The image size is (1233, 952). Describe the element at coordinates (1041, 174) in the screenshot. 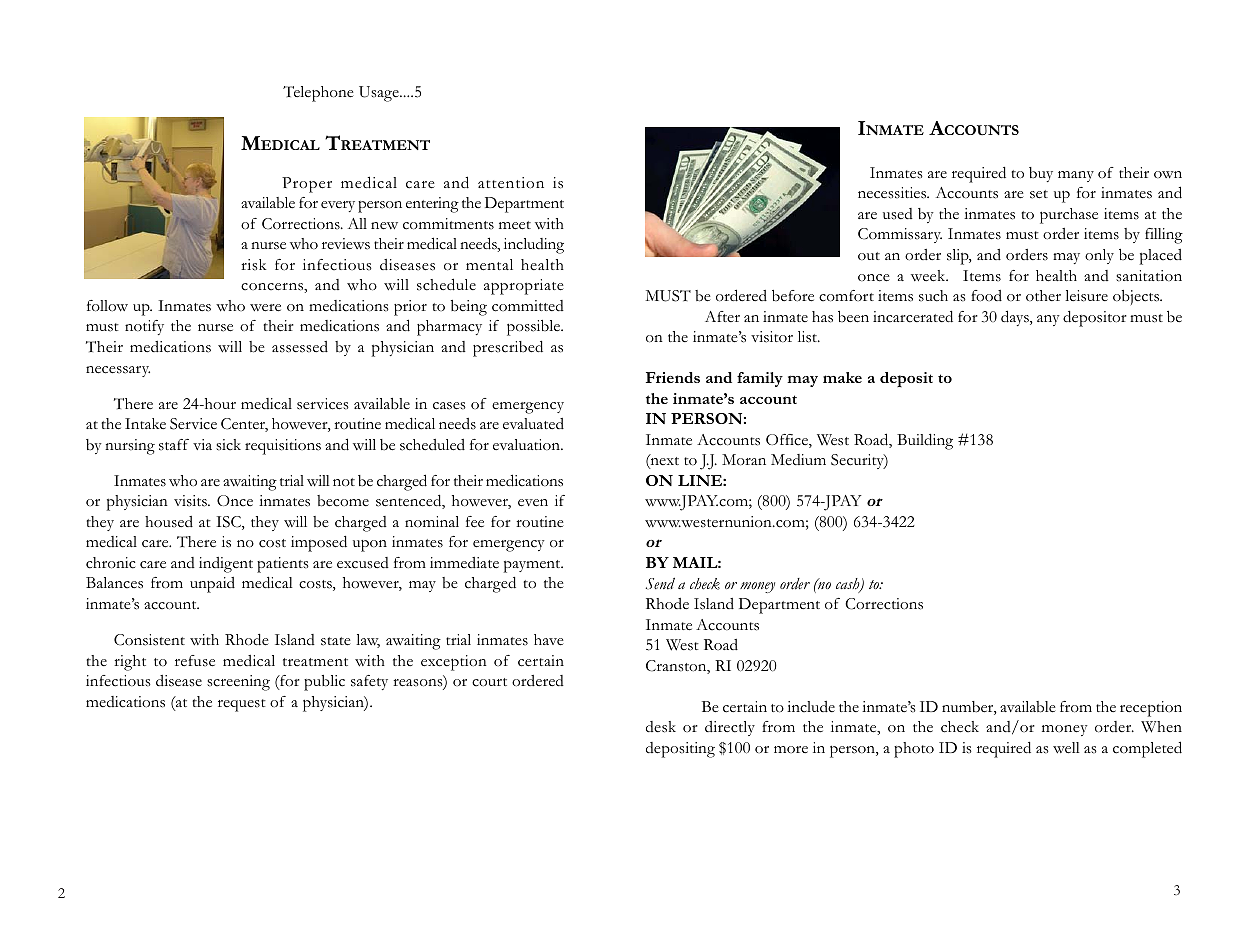

I see `buy` at that location.
